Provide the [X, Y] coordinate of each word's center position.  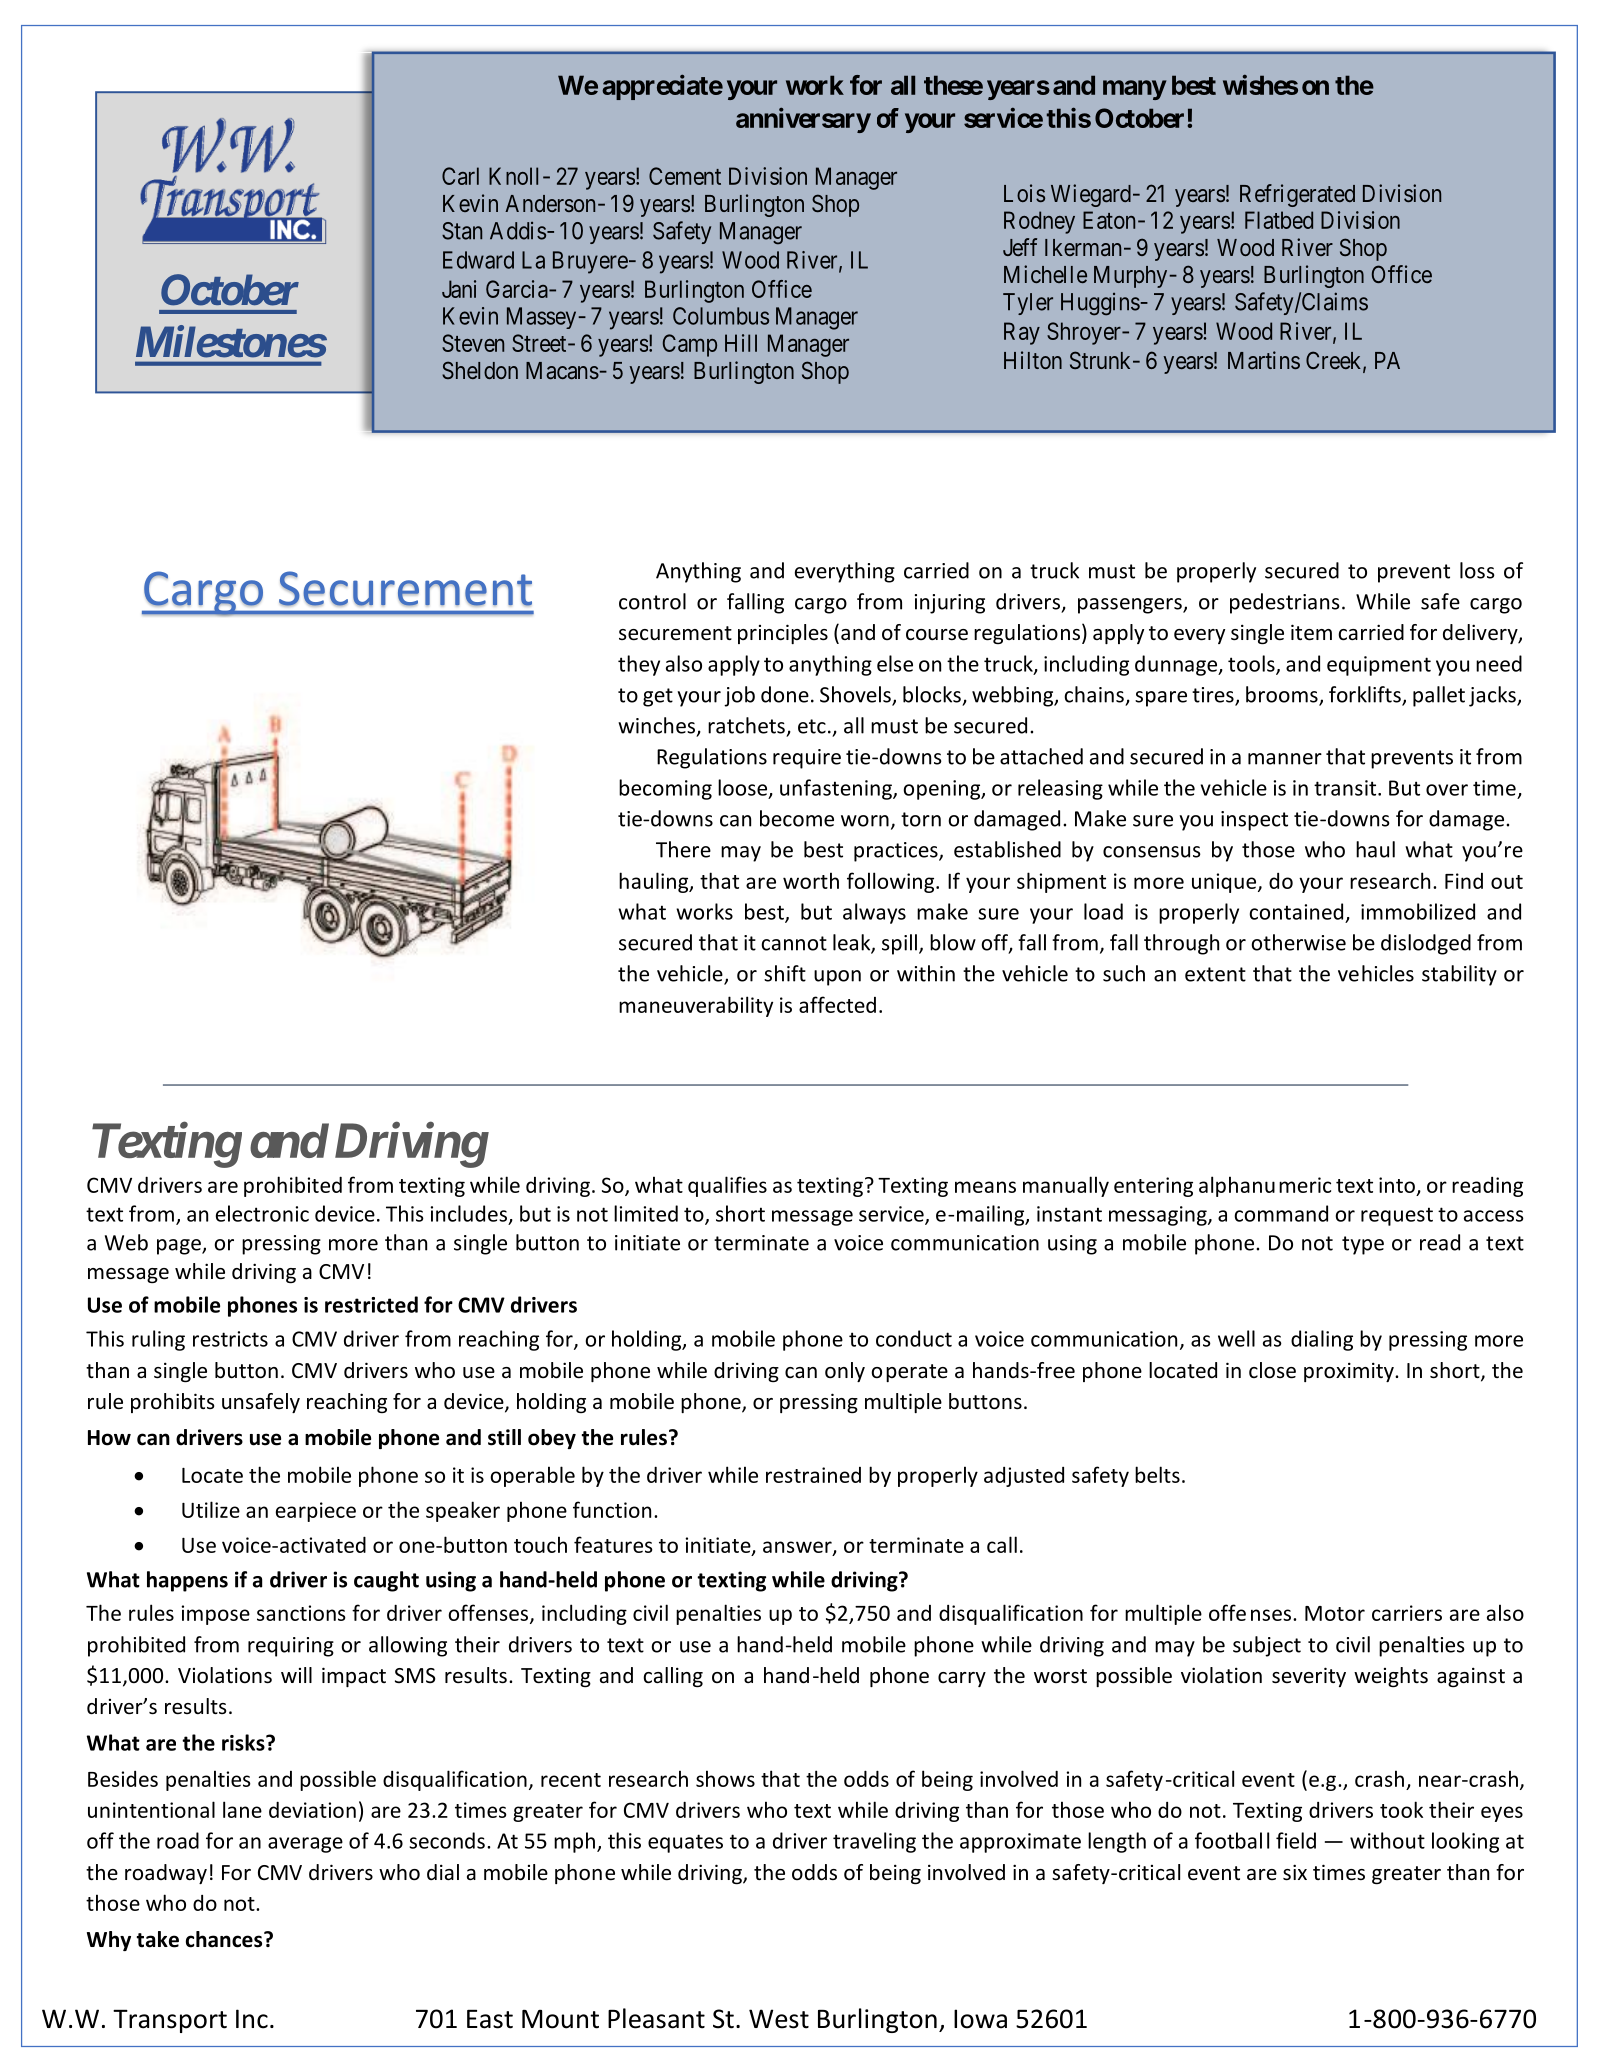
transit [1346, 788]
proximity [1350, 1372]
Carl [460, 176]
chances [225, 1939]
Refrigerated [1297, 195]
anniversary [803, 120]
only [845, 1372]
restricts [230, 1339]
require [807, 759]
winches [656, 725]
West [779, 2019]
